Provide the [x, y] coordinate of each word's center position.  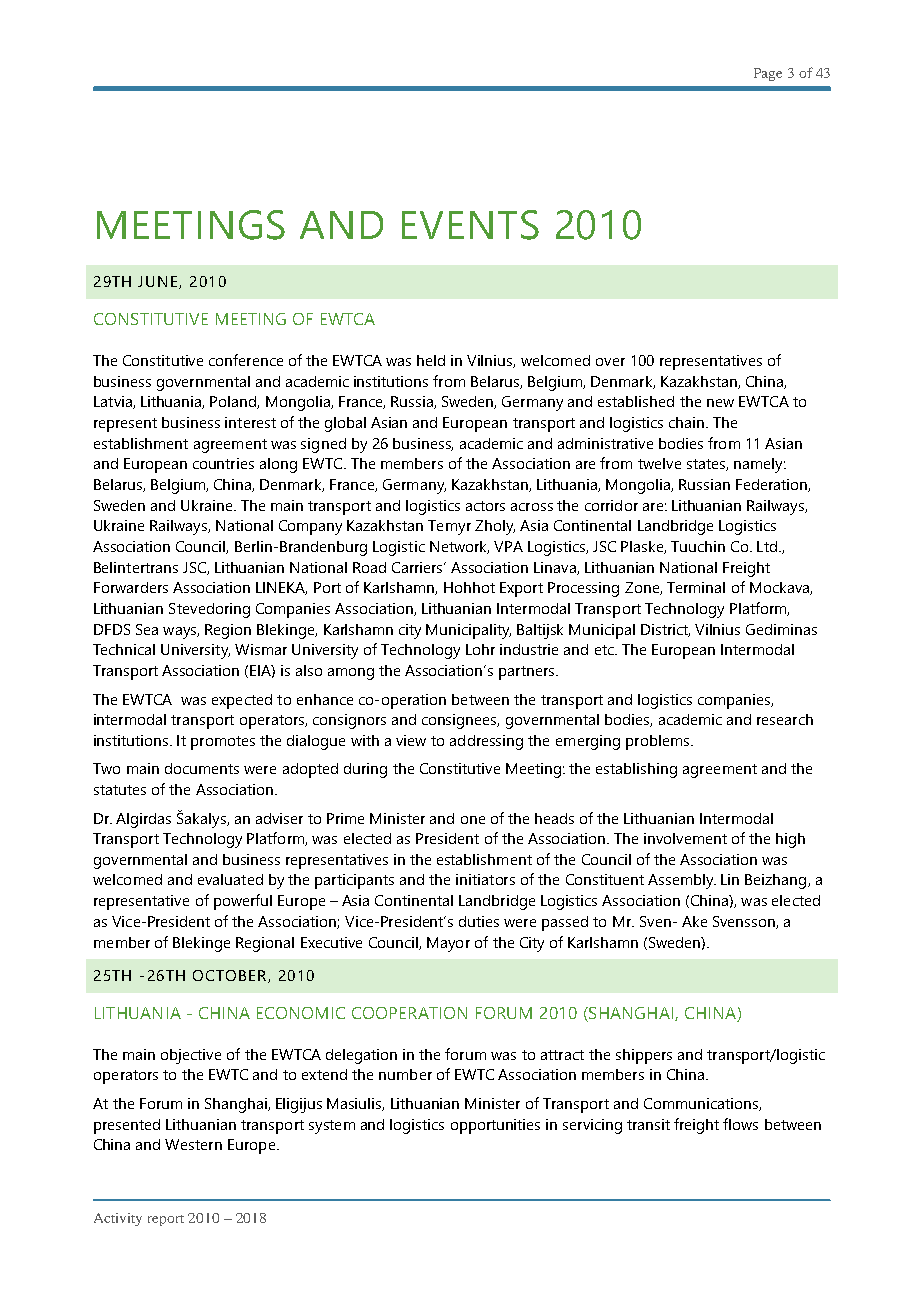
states [707, 465]
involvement [685, 838]
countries [223, 463]
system [332, 1127]
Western [193, 1144]
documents [202, 768]
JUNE [159, 282]
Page [768, 74]
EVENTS [470, 225]
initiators [485, 879]
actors [485, 506]
